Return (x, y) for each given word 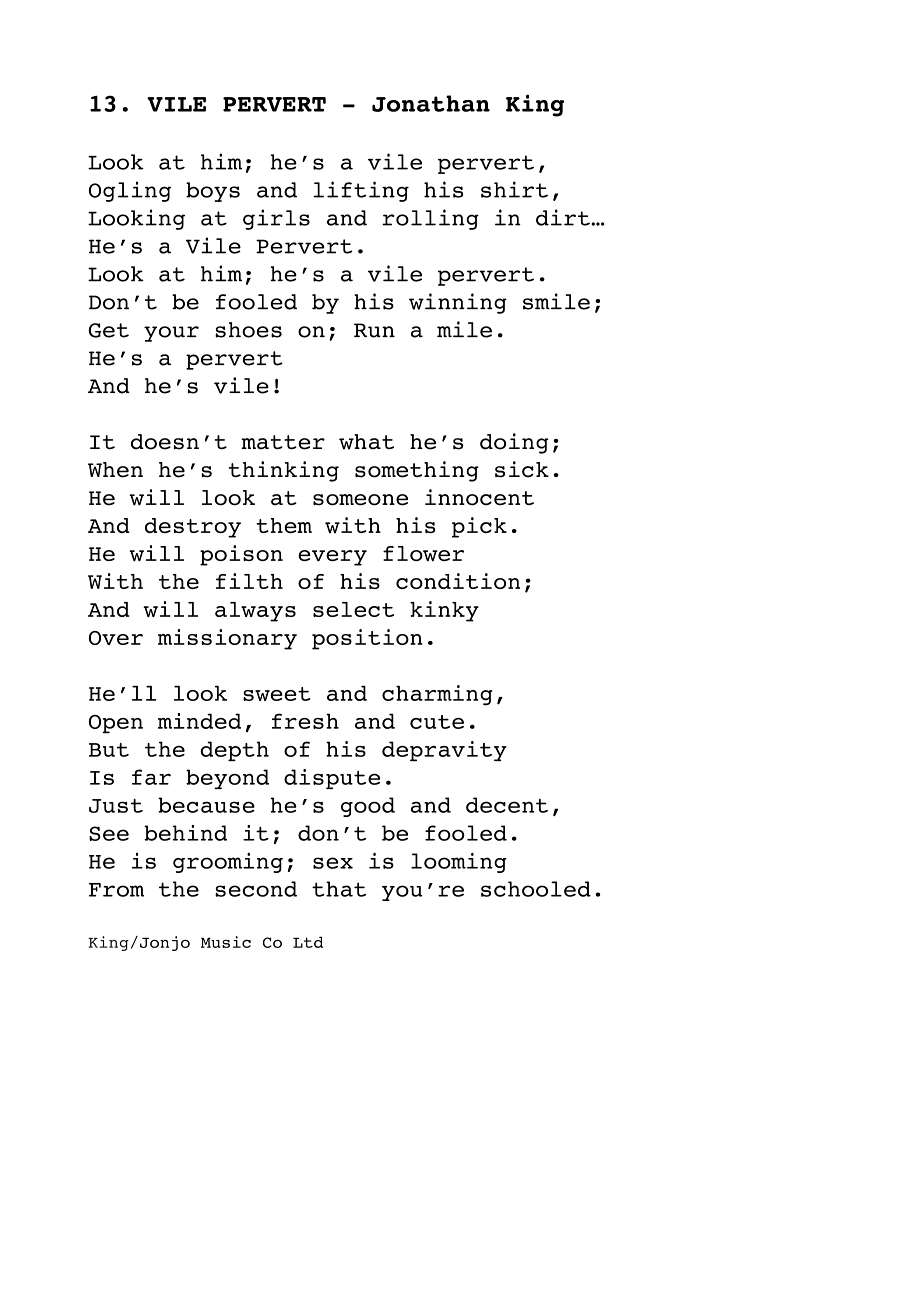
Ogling (130, 191)
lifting (361, 191)
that (339, 889)
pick (479, 527)
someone (360, 500)
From (116, 890)
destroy (193, 528)
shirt (514, 189)
